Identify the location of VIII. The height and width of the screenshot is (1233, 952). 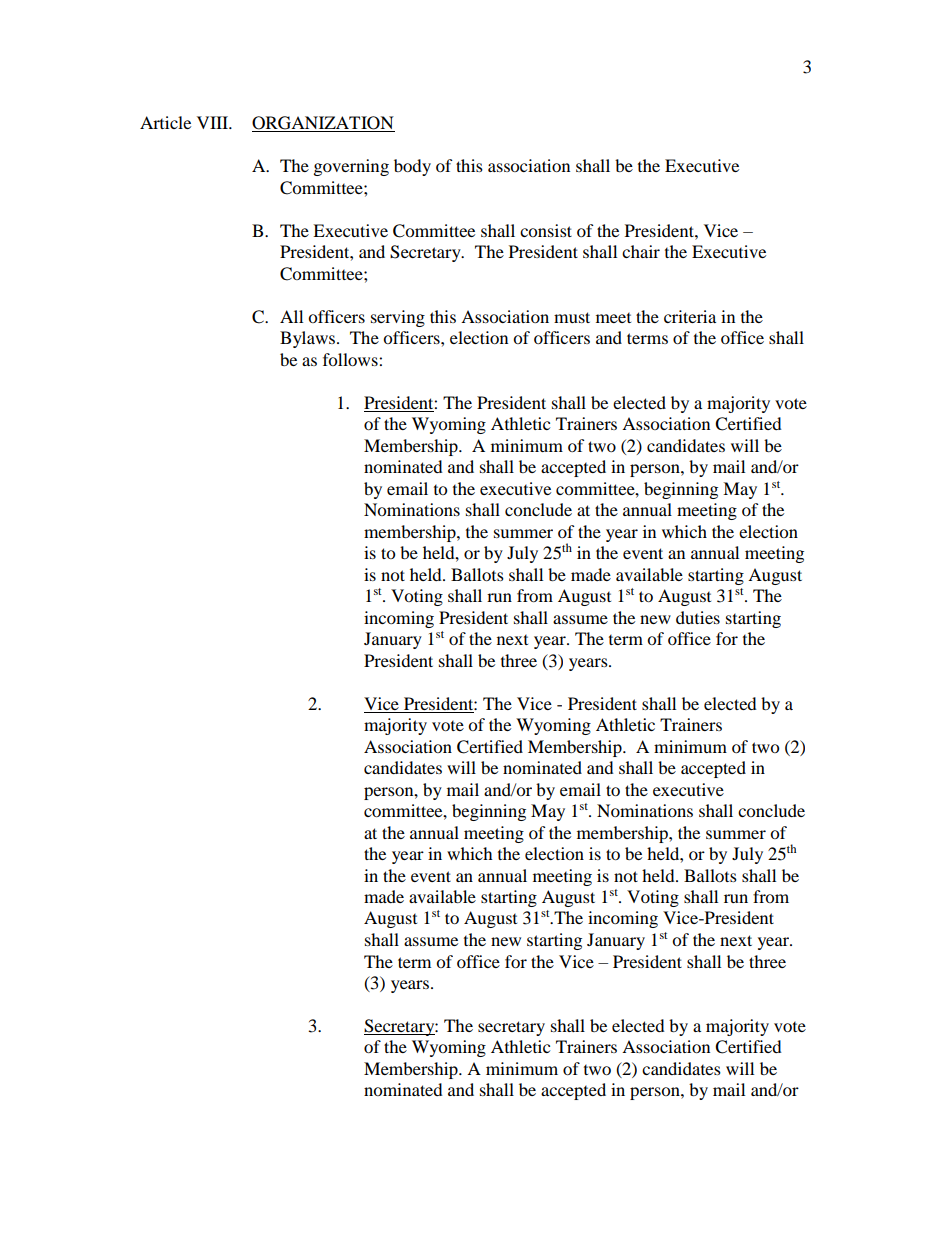
(214, 122).
